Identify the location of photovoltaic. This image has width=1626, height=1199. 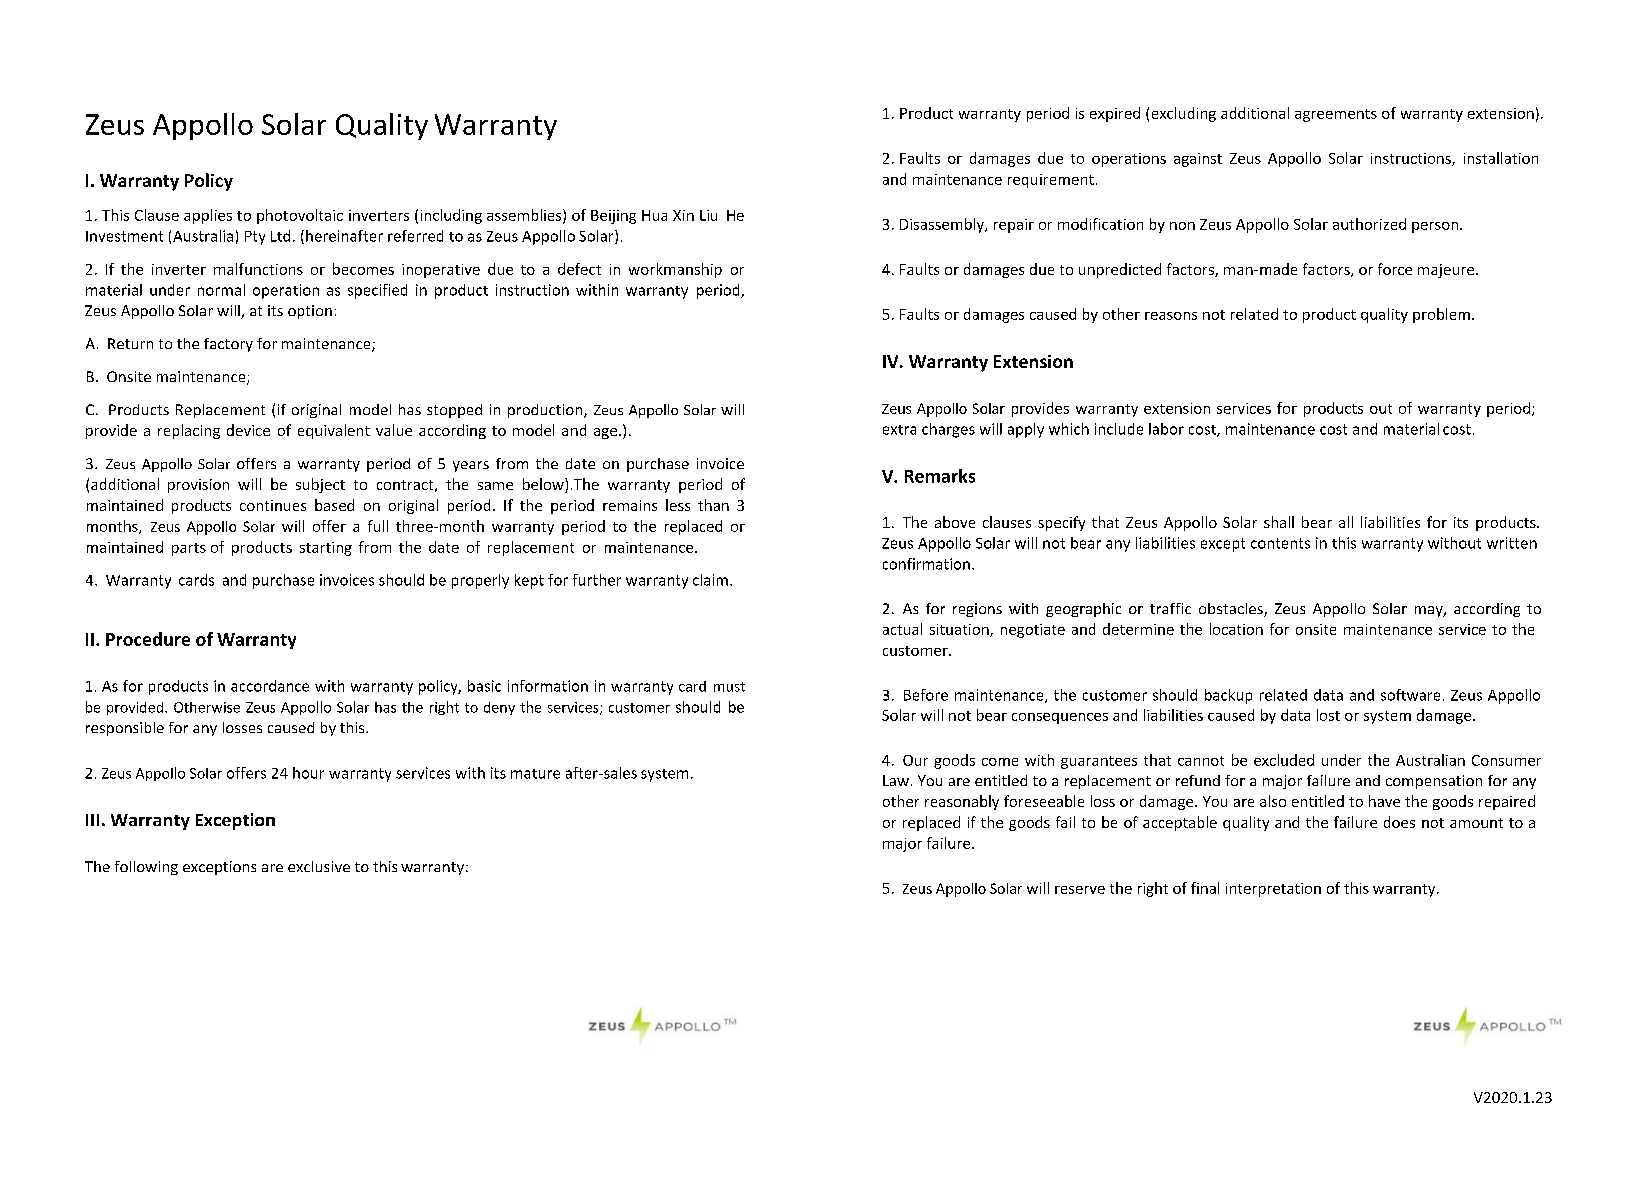
(300, 216).
